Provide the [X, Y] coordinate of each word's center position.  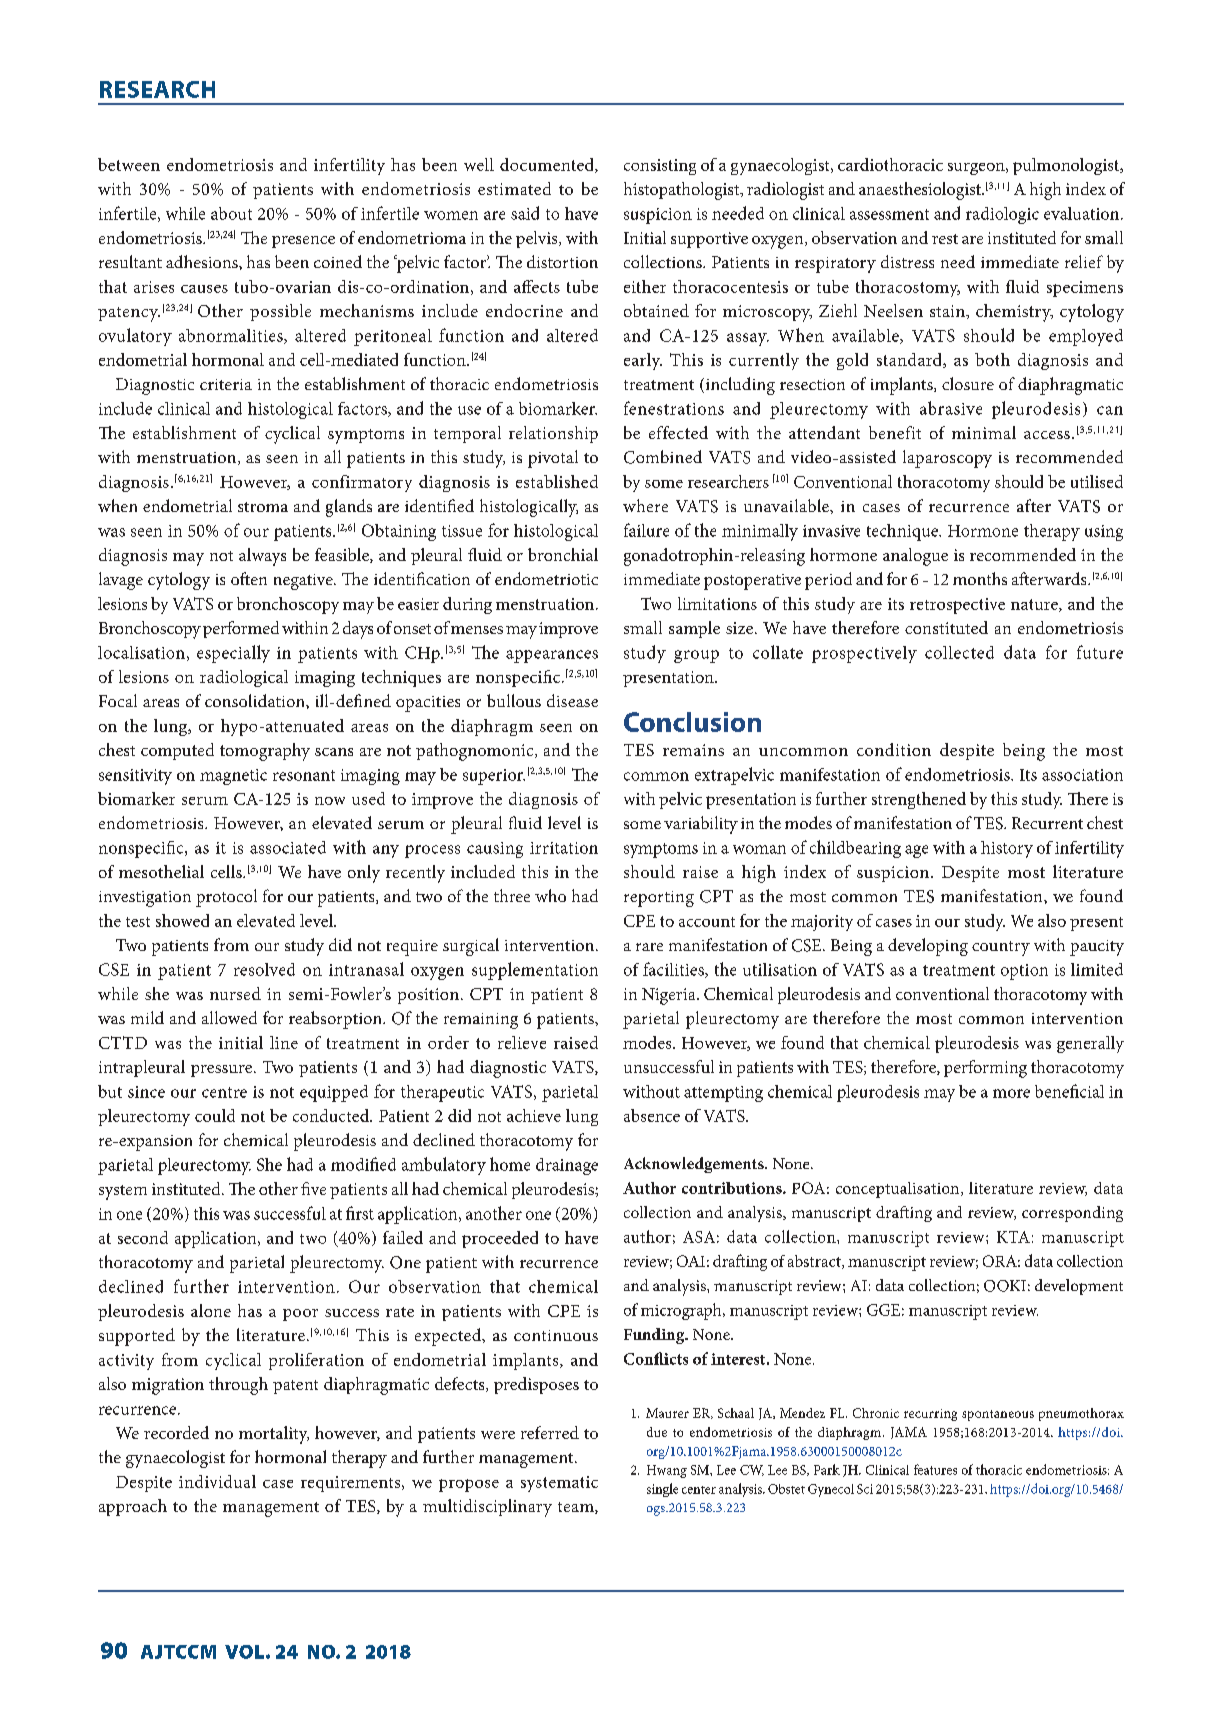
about [231, 213]
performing [985, 1069]
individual [217, 1481]
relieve [522, 1042]
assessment [889, 214]
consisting [660, 167]
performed [241, 629]
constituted [946, 627]
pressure [223, 1071]
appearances [552, 656]
